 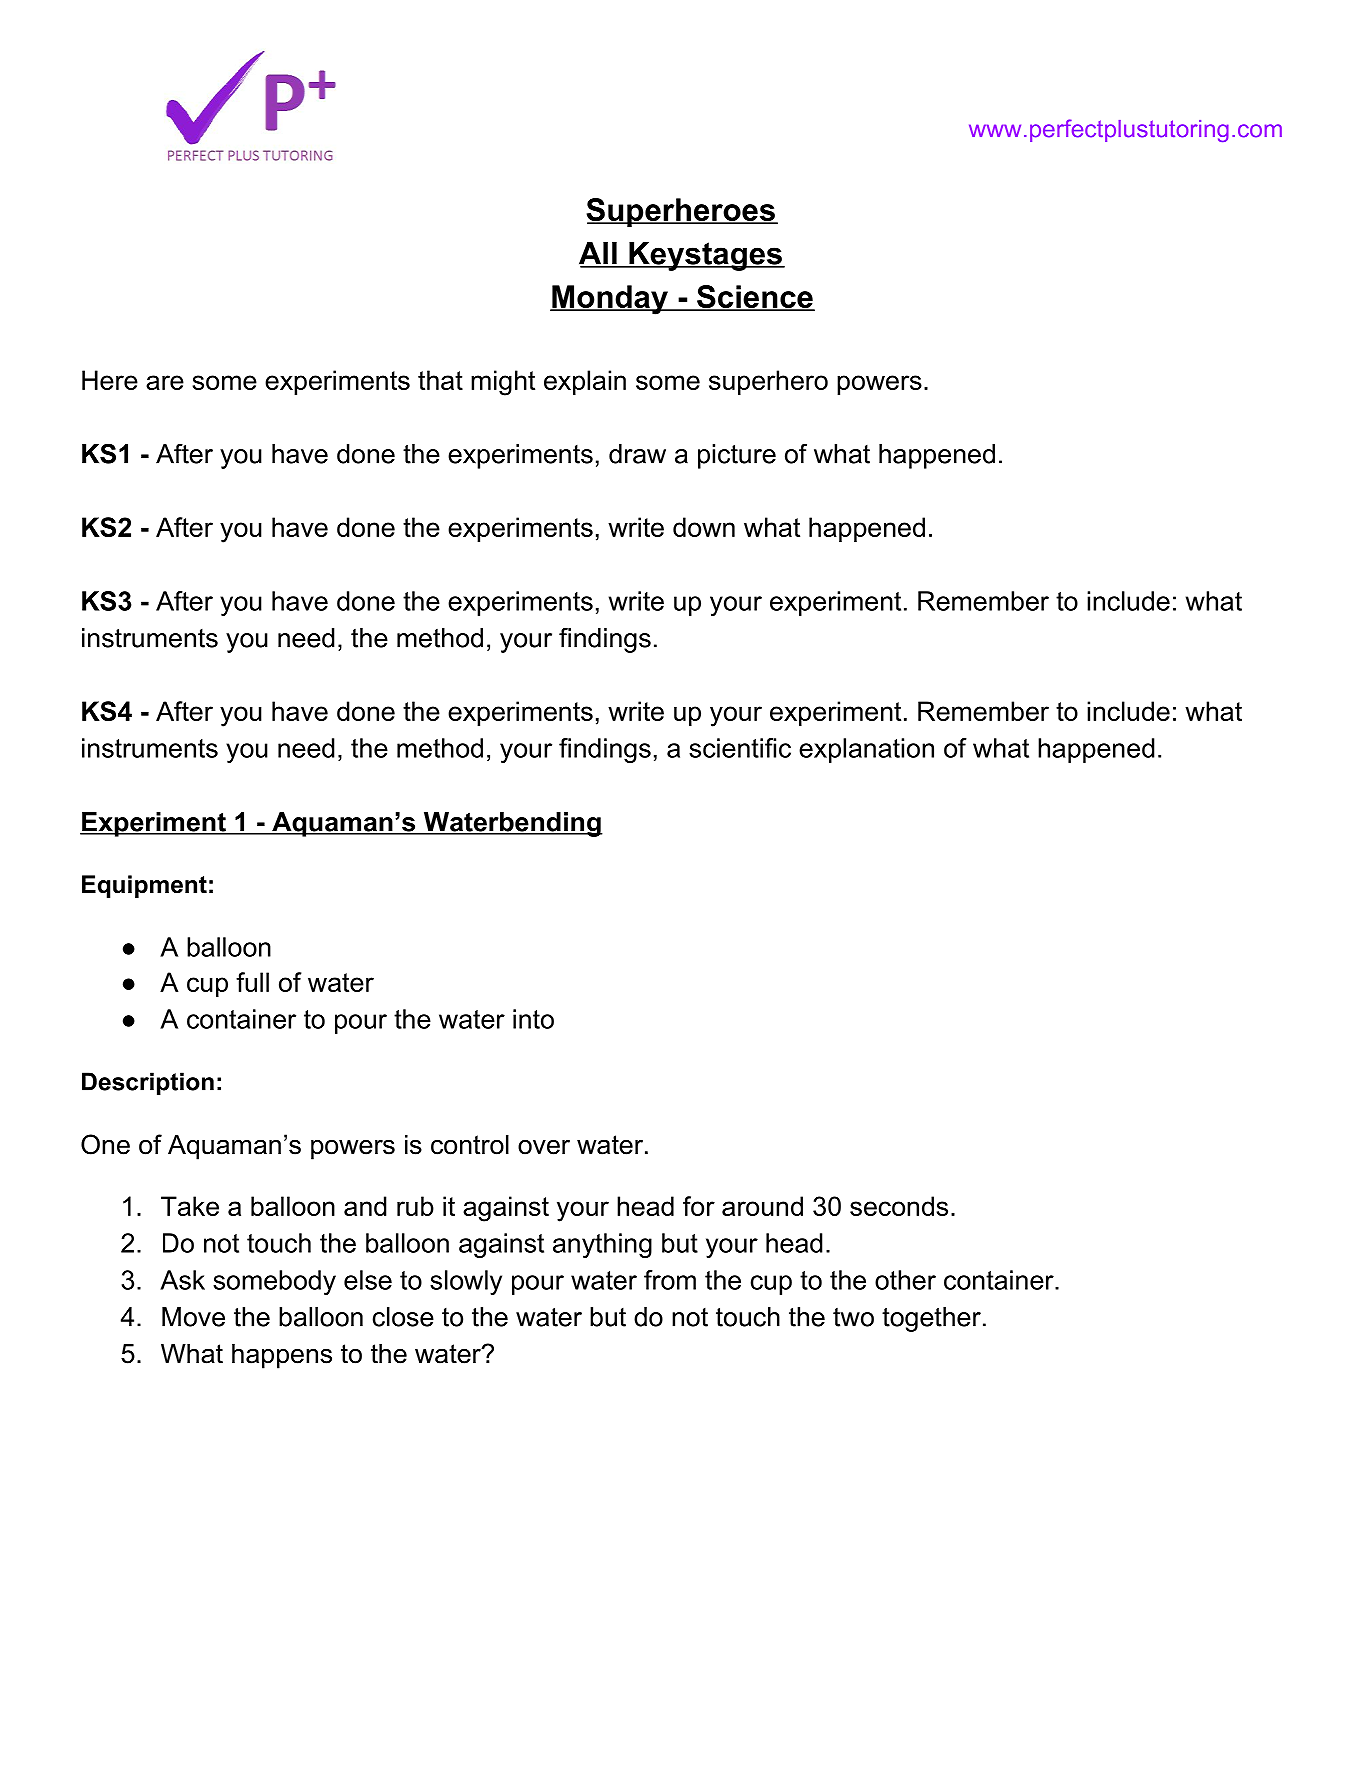 What do you see at coordinates (503, 383) in the image?
I see `might` at bounding box center [503, 383].
